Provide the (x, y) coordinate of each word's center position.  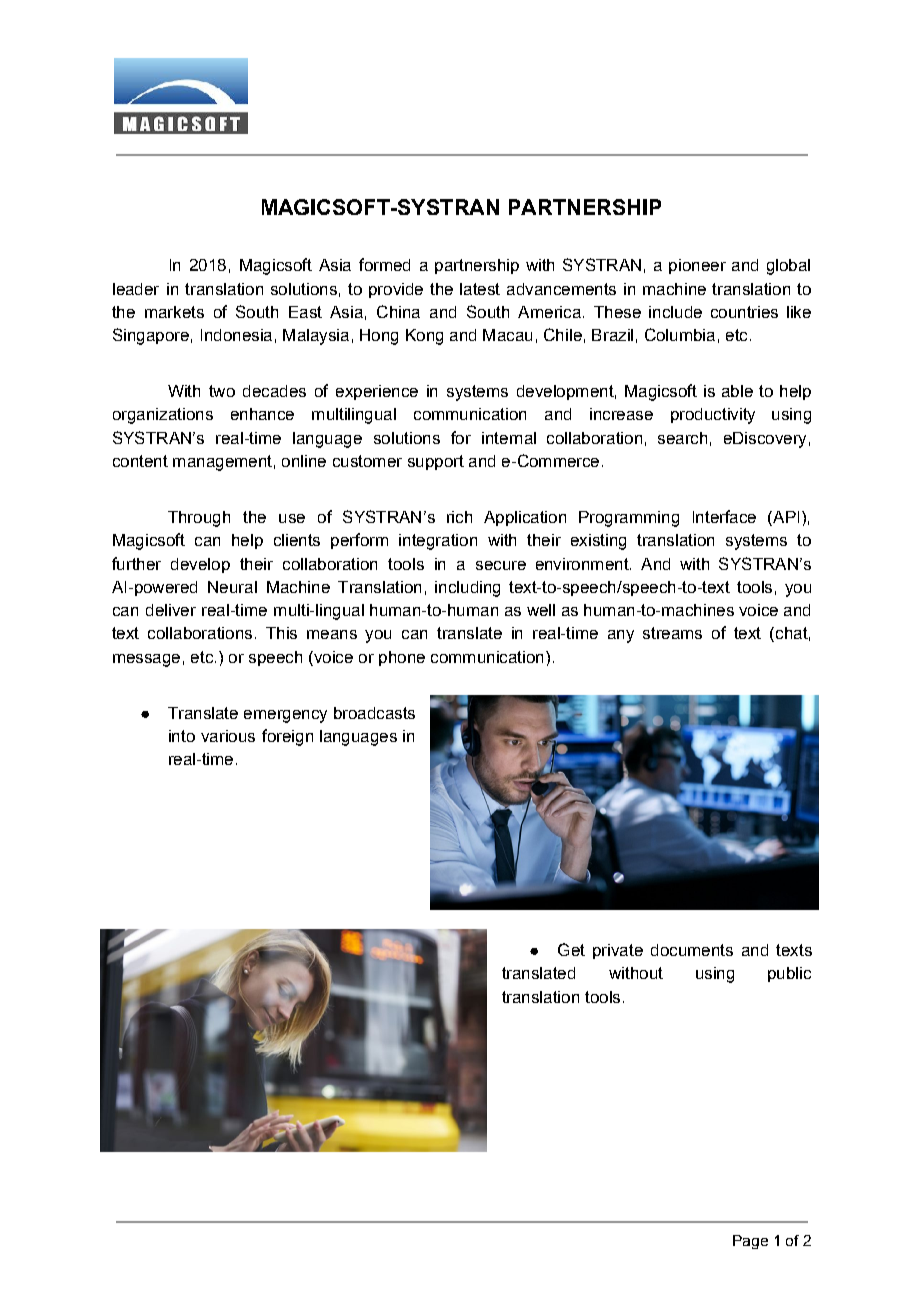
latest (480, 289)
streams (672, 633)
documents (692, 950)
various (228, 736)
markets (174, 312)
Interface (724, 516)
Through (199, 519)
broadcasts (374, 713)
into (182, 736)
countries (744, 312)
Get (571, 949)
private (618, 951)
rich (459, 517)
